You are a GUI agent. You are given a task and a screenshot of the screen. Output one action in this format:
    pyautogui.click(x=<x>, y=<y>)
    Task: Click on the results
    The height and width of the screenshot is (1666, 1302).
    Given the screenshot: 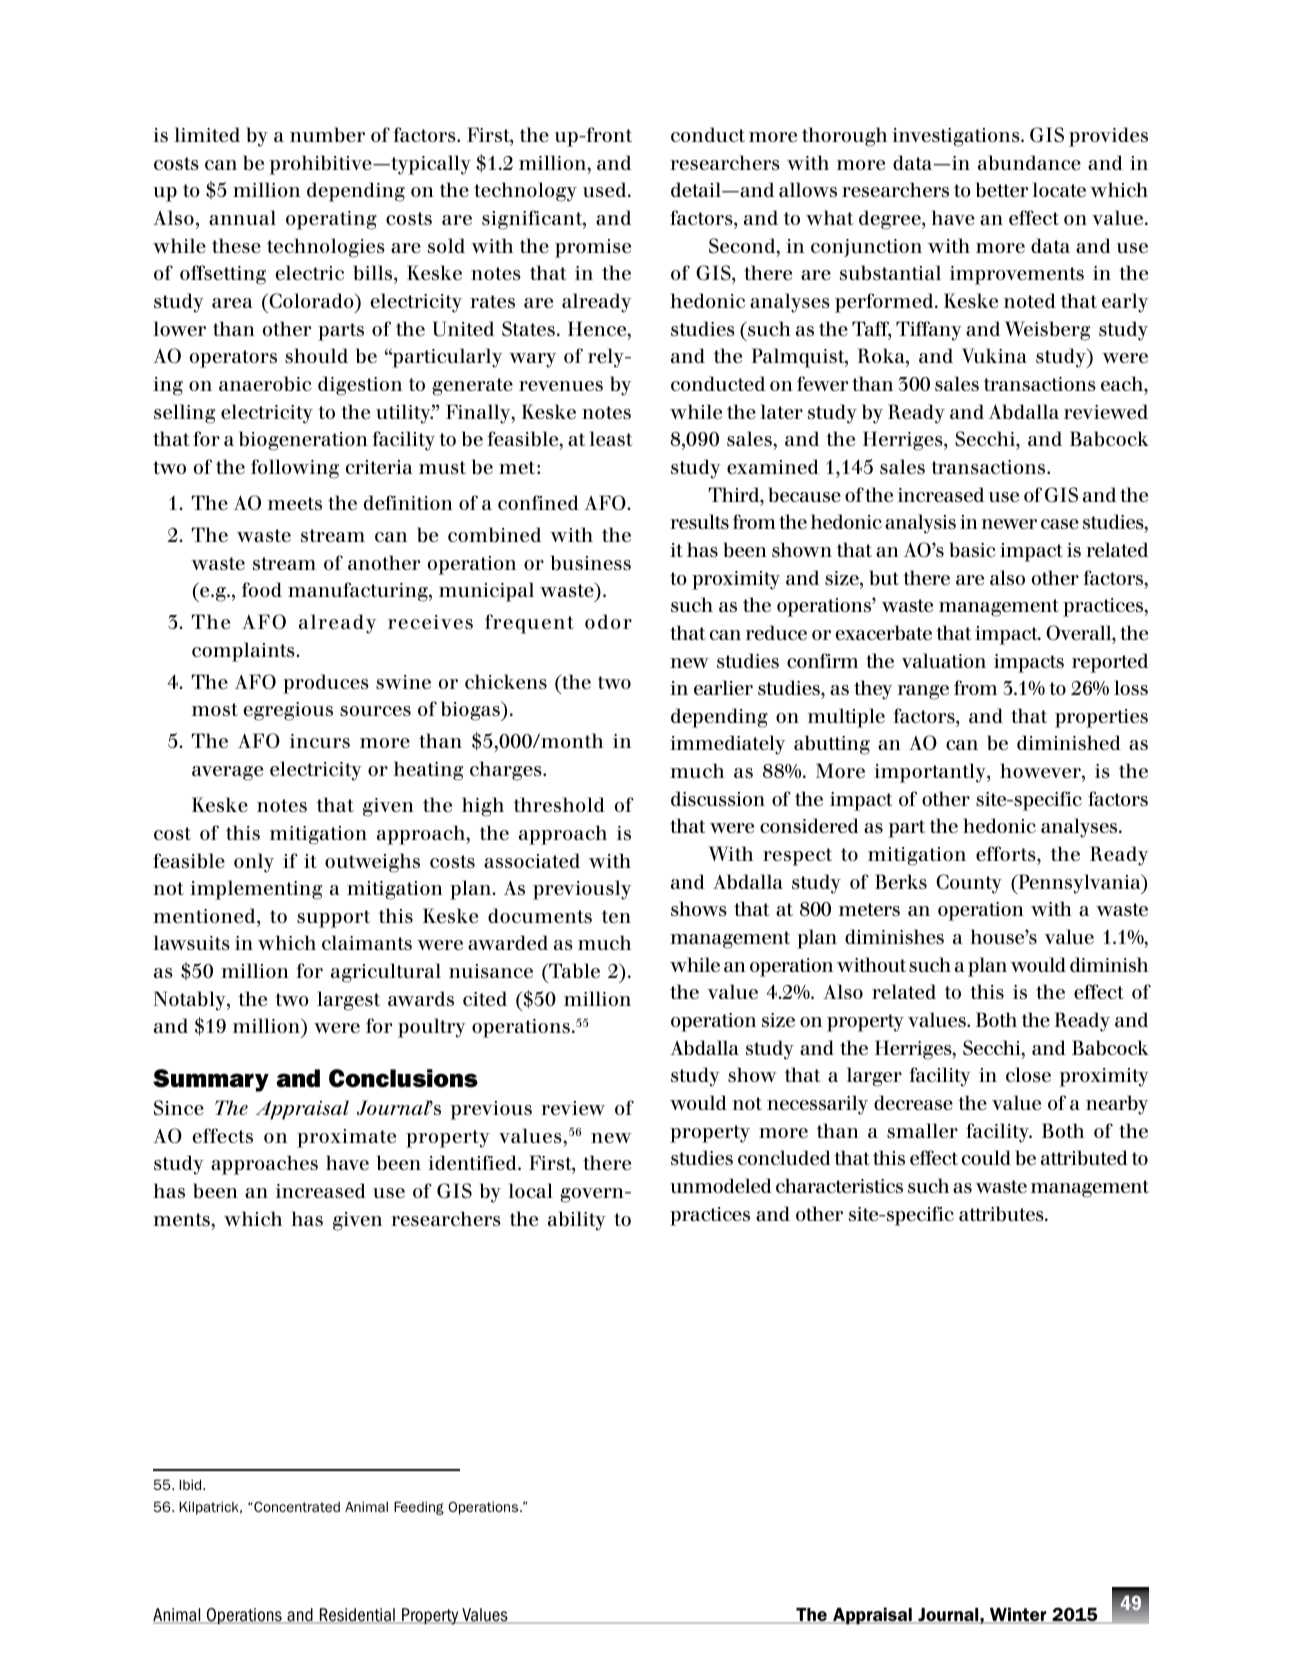 What is the action you would take?
    pyautogui.click(x=699, y=521)
